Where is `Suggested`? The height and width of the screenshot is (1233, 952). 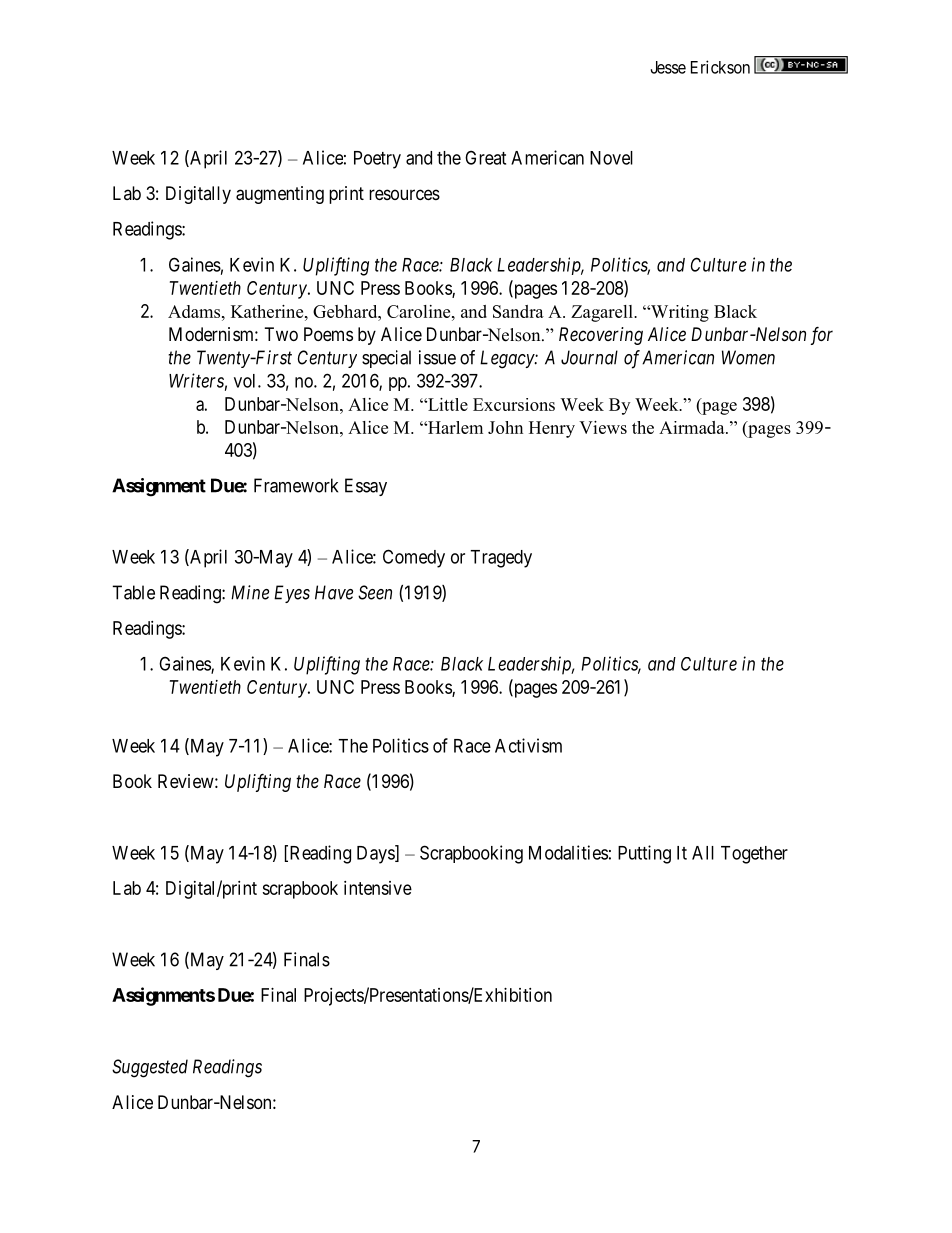
Suggested is located at coordinates (150, 1068).
